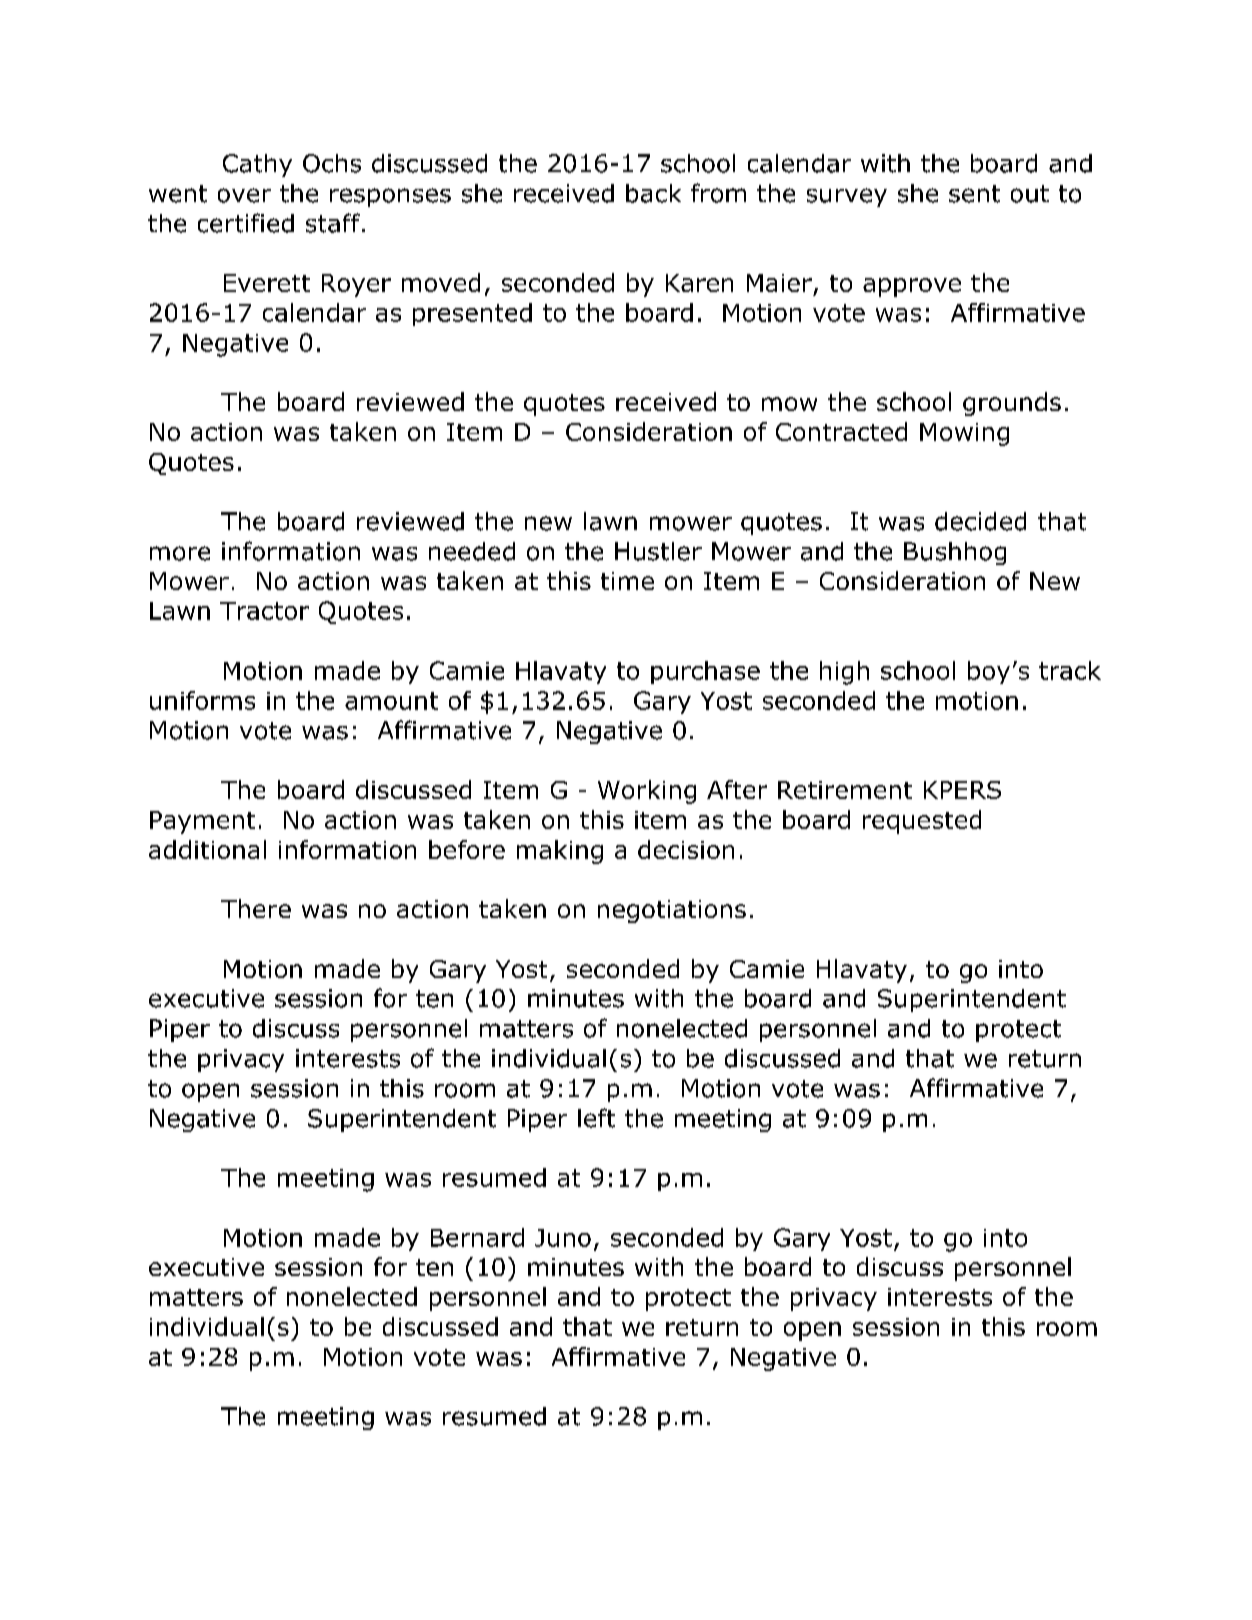  I want to click on uniforms, so click(202, 700).
